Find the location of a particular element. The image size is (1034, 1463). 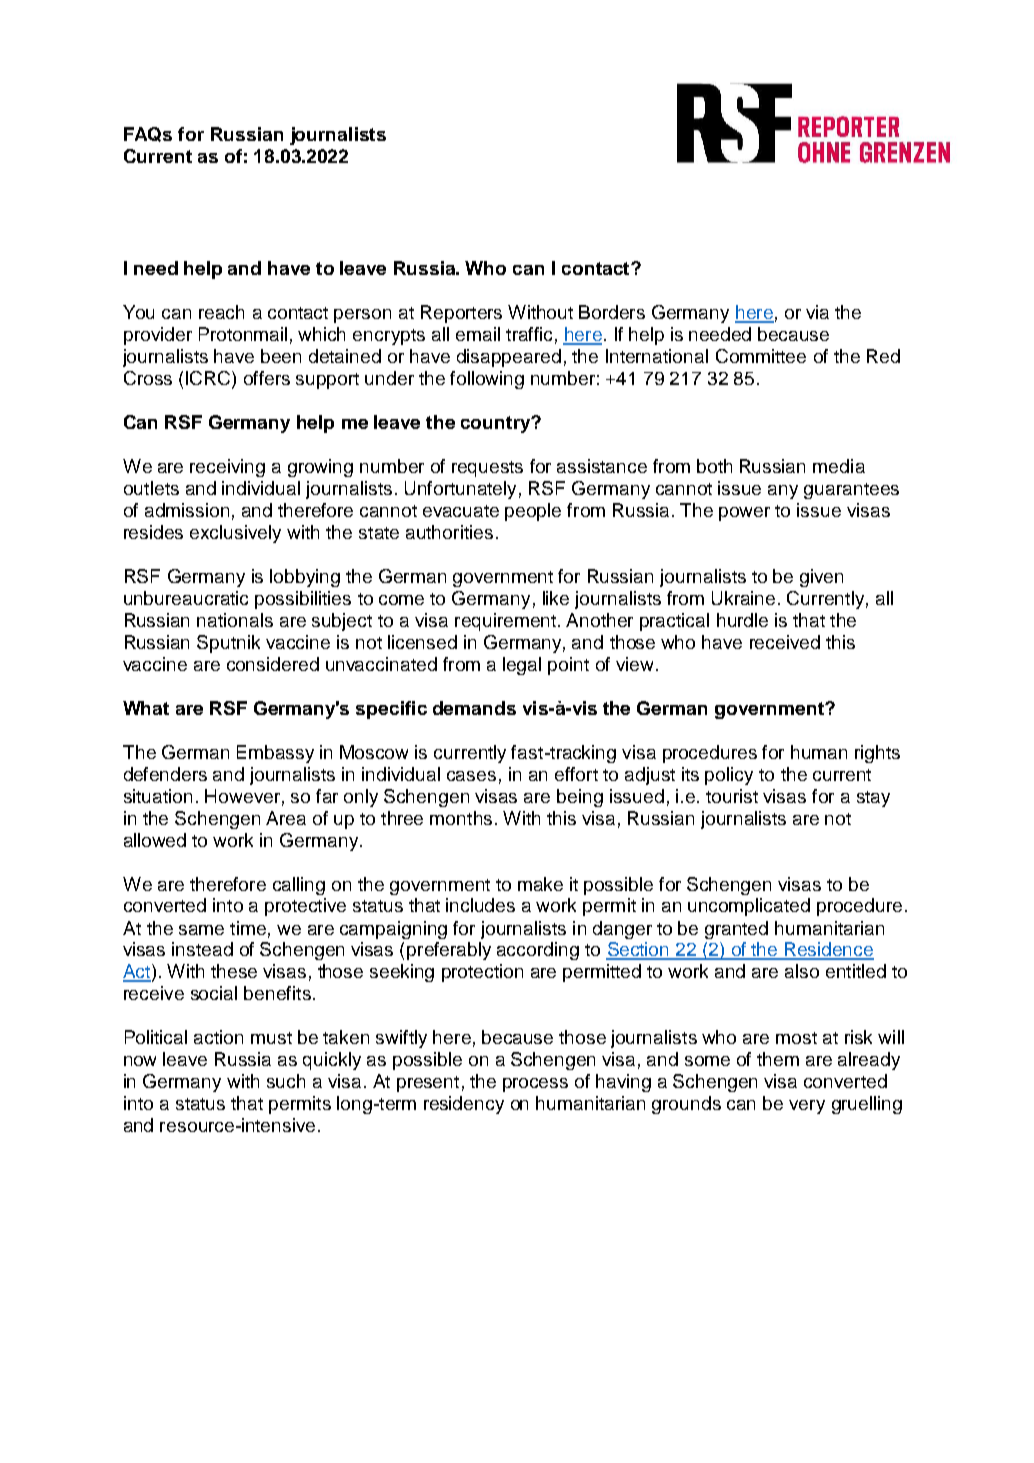

What is located at coordinates (146, 708).
